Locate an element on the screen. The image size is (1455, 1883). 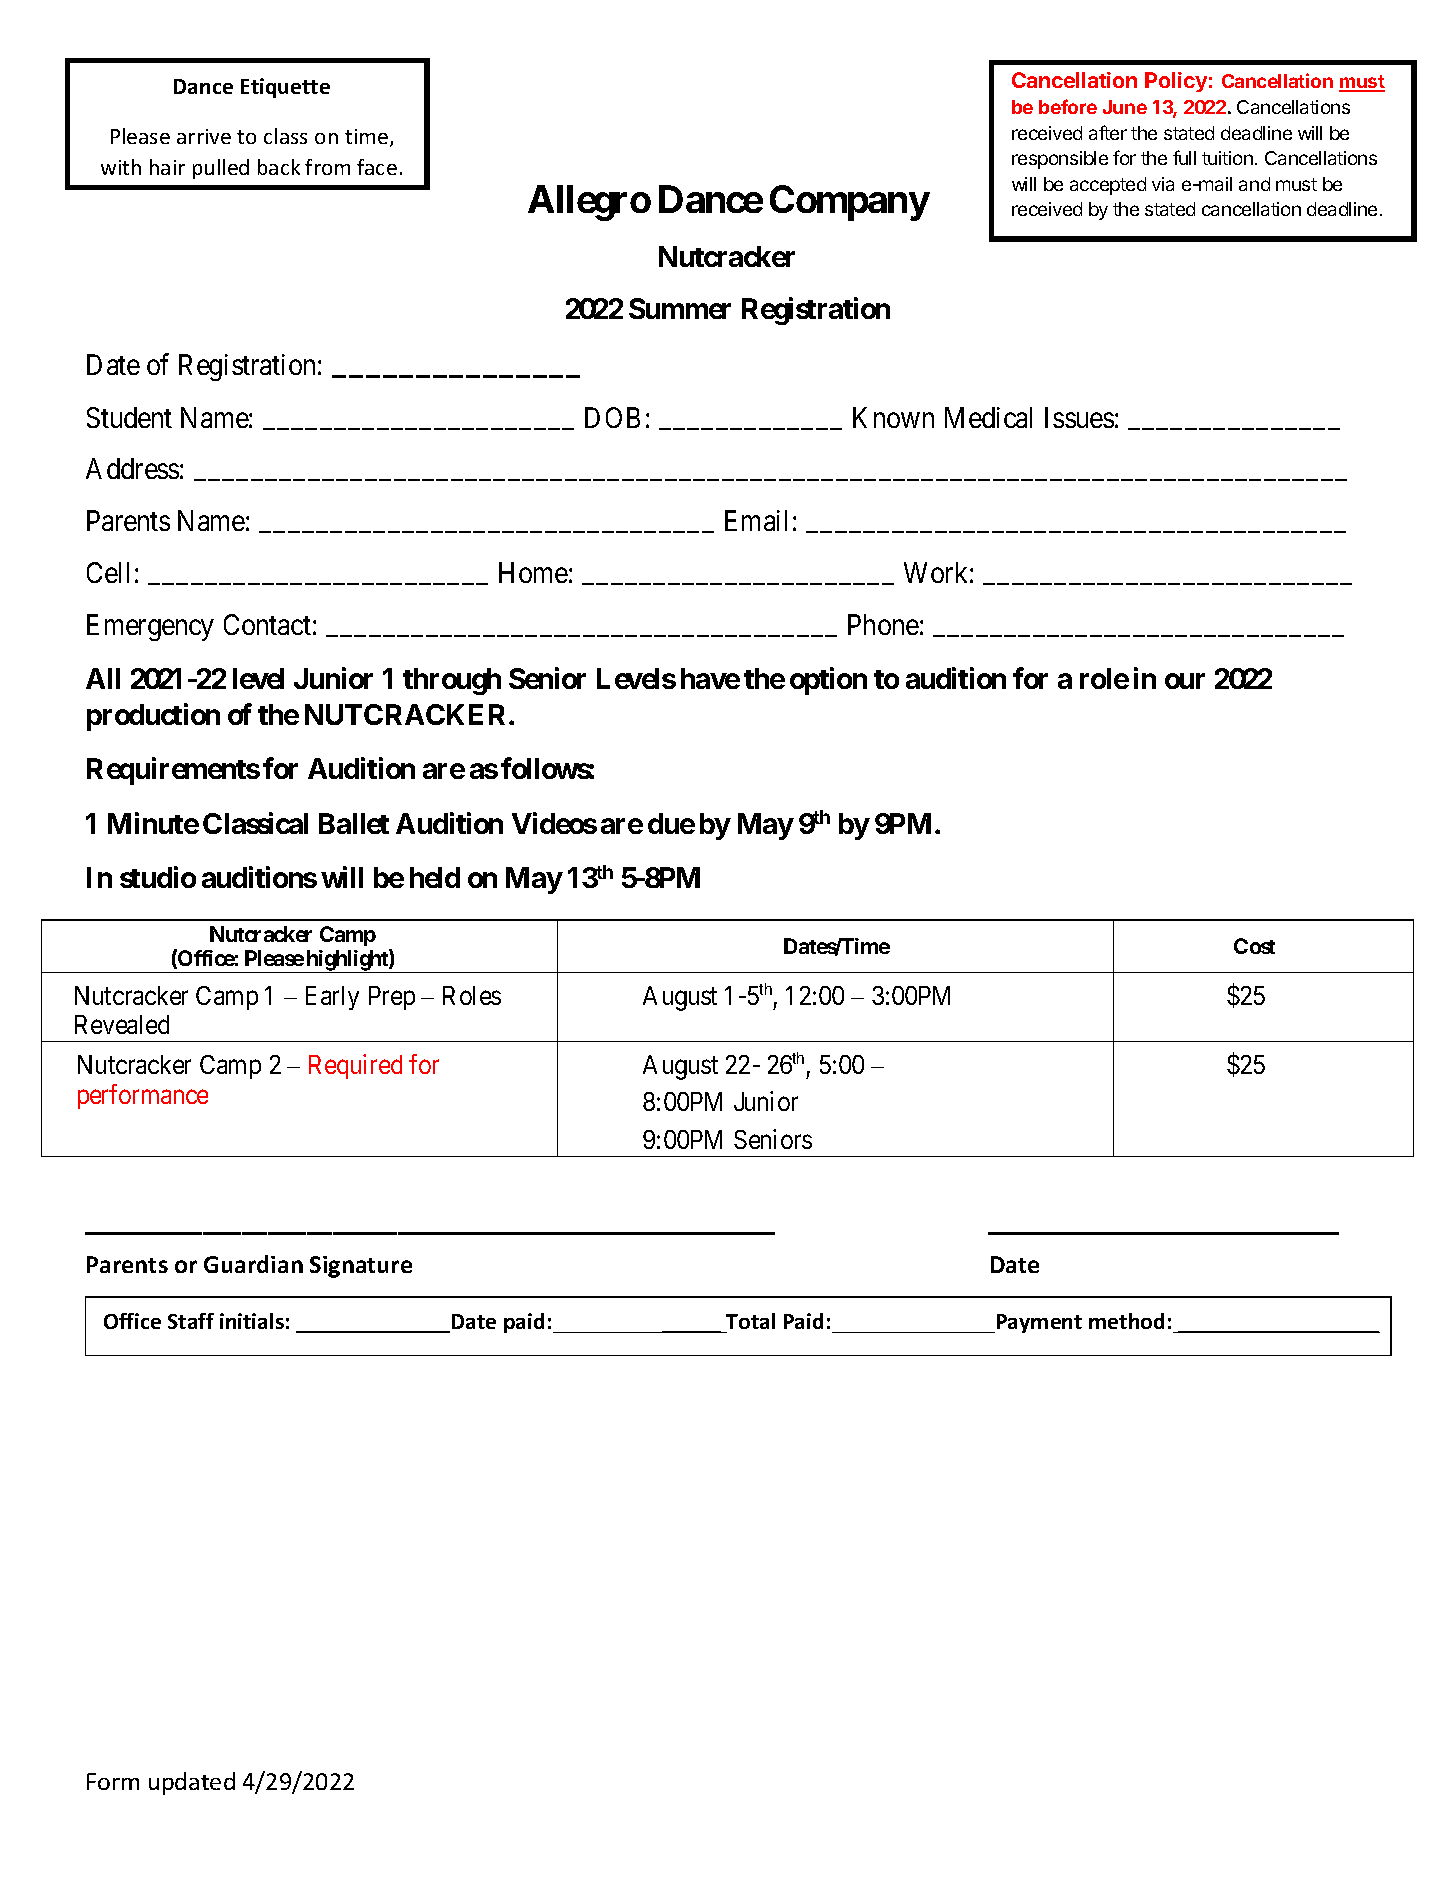
option is located at coordinates (828, 681).
